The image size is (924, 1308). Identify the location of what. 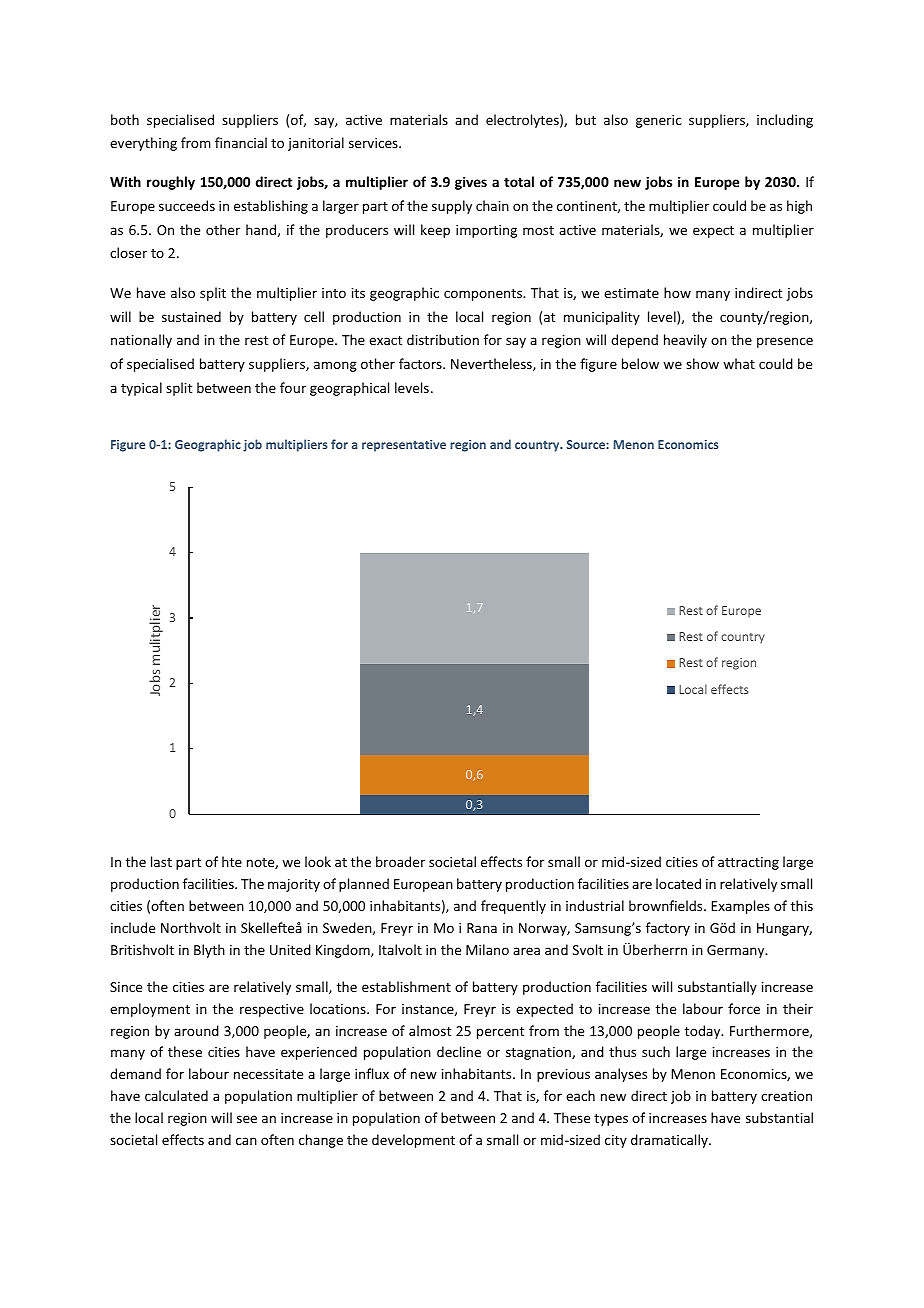
(739, 363).
